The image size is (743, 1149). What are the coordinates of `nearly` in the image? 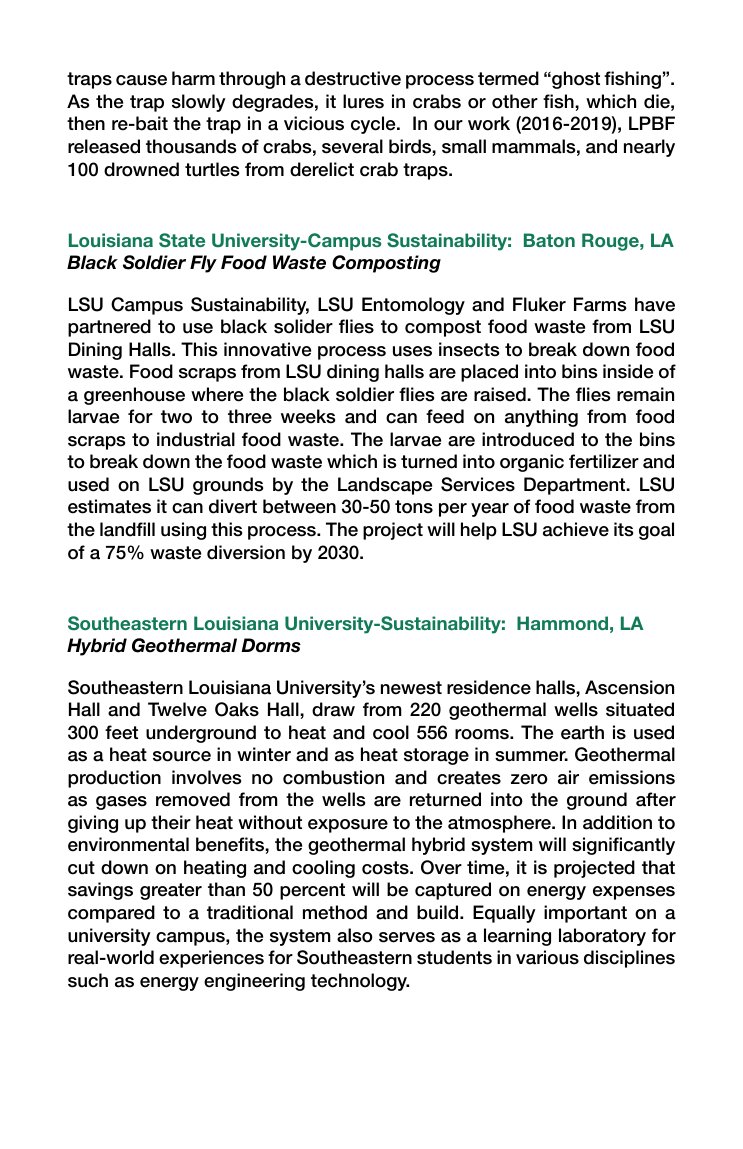 It's located at (649, 148).
